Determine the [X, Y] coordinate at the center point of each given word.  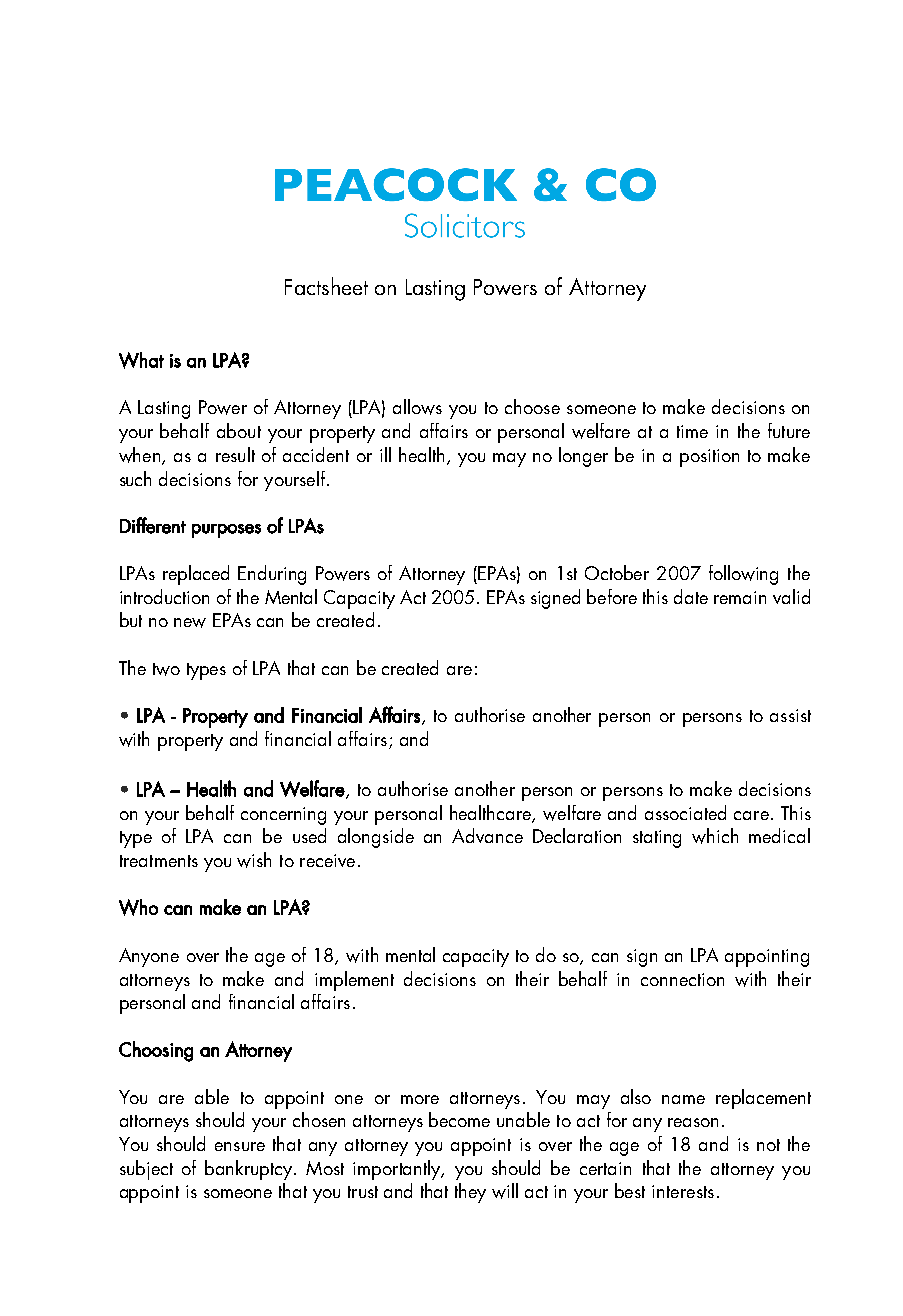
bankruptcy [250, 1170]
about [239, 430]
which [715, 836]
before [612, 596]
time [692, 431]
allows [417, 407]
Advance [487, 835]
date [691, 596]
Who [138, 907]
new [190, 623]
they [470, 1193]
